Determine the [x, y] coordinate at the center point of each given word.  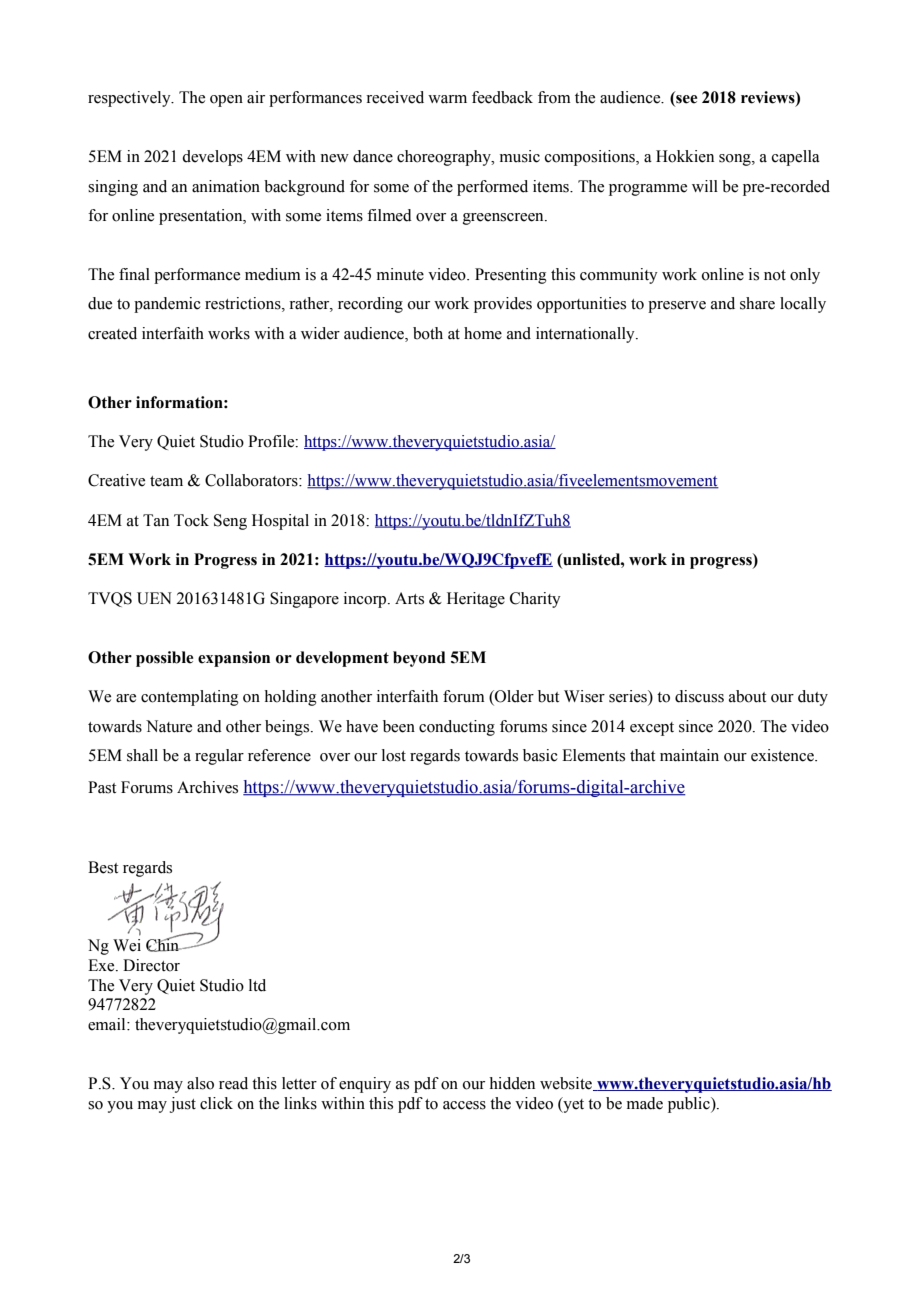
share [757, 303]
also [200, 1083]
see [685, 100]
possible [164, 659]
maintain [689, 755]
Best [103, 867]
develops [212, 158]
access [464, 1105]
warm [447, 99]
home [483, 333]
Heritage [476, 600]
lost [394, 755]
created [112, 333]
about [747, 696]
